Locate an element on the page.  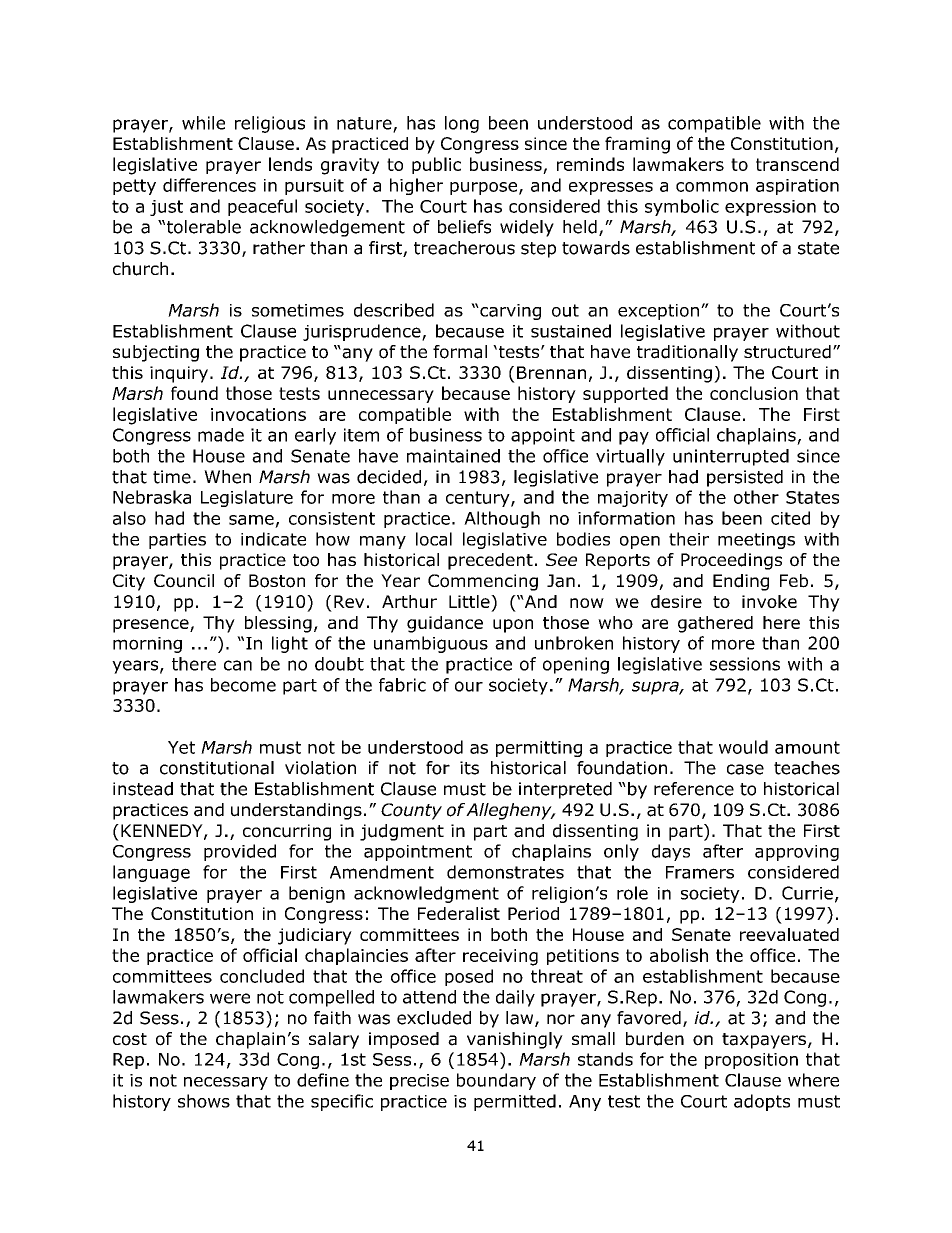
century is located at coordinates (479, 499).
